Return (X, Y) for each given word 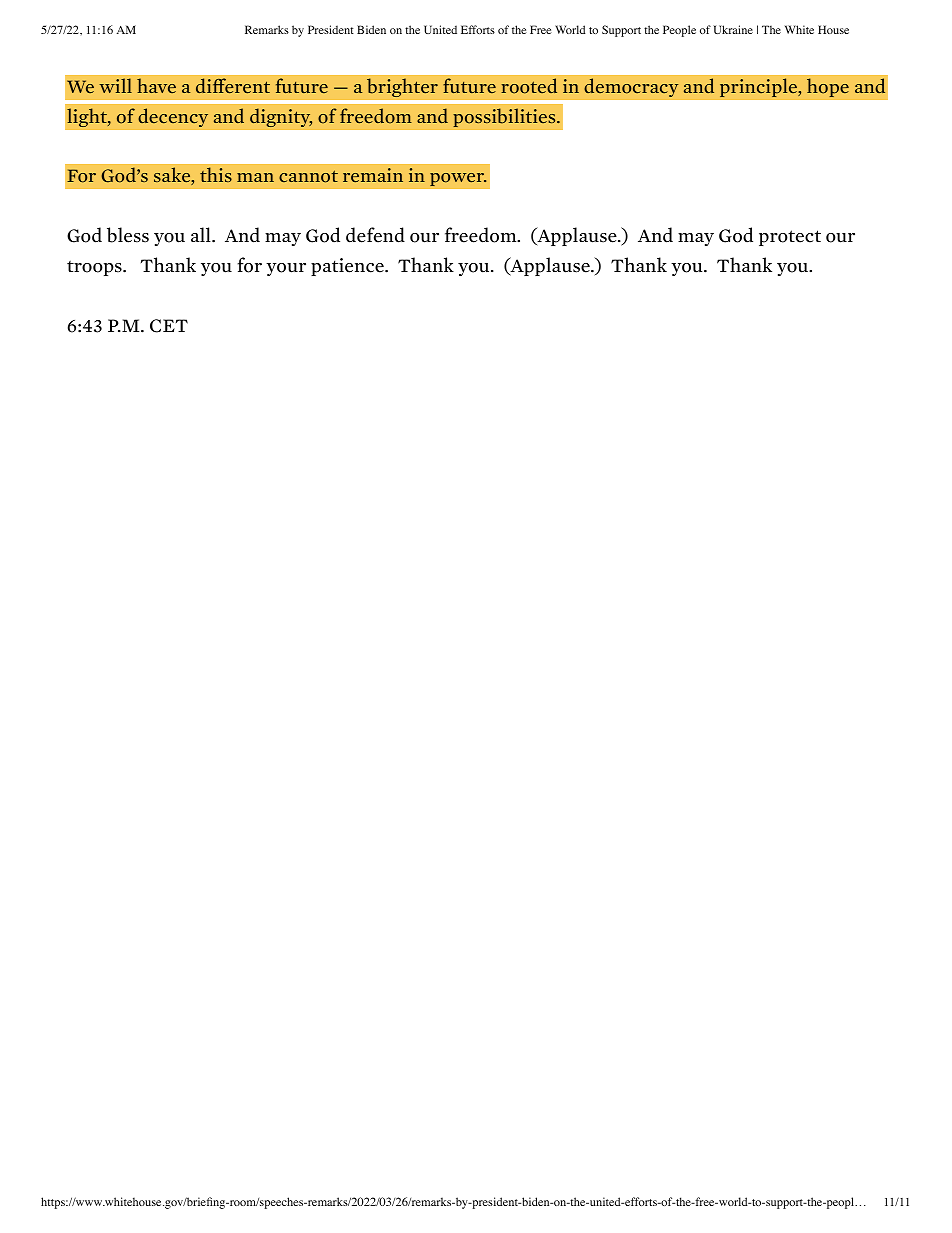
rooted (529, 86)
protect (790, 238)
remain (373, 175)
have (156, 86)
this (216, 174)
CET (169, 326)
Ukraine (733, 29)
